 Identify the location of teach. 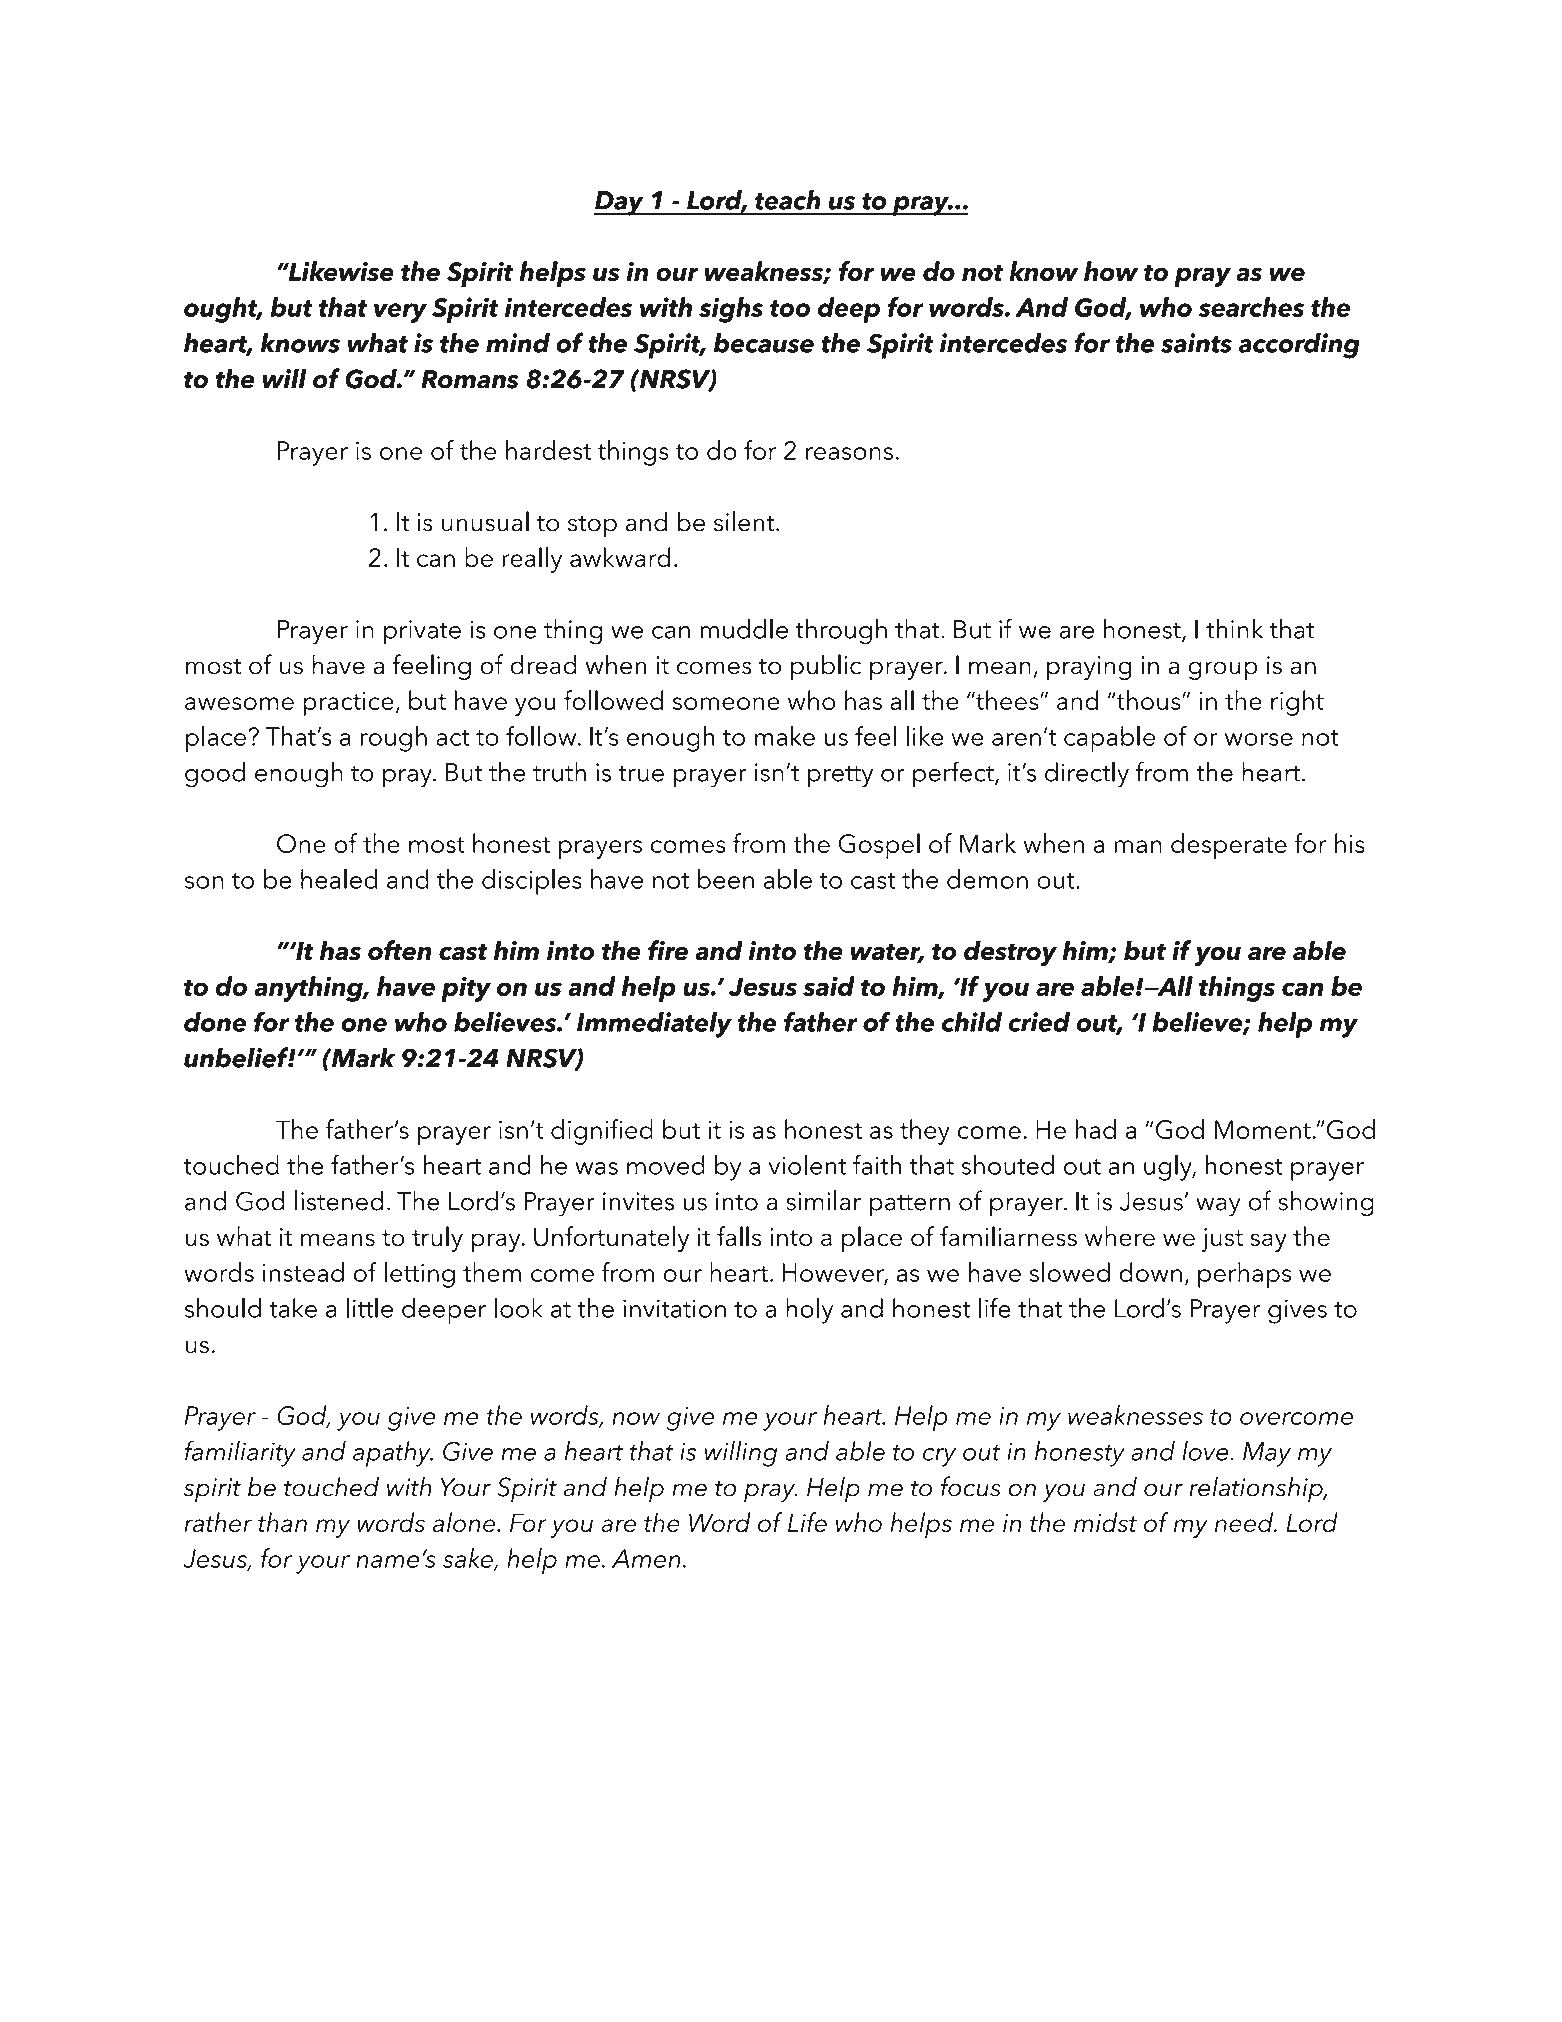
(788, 200).
